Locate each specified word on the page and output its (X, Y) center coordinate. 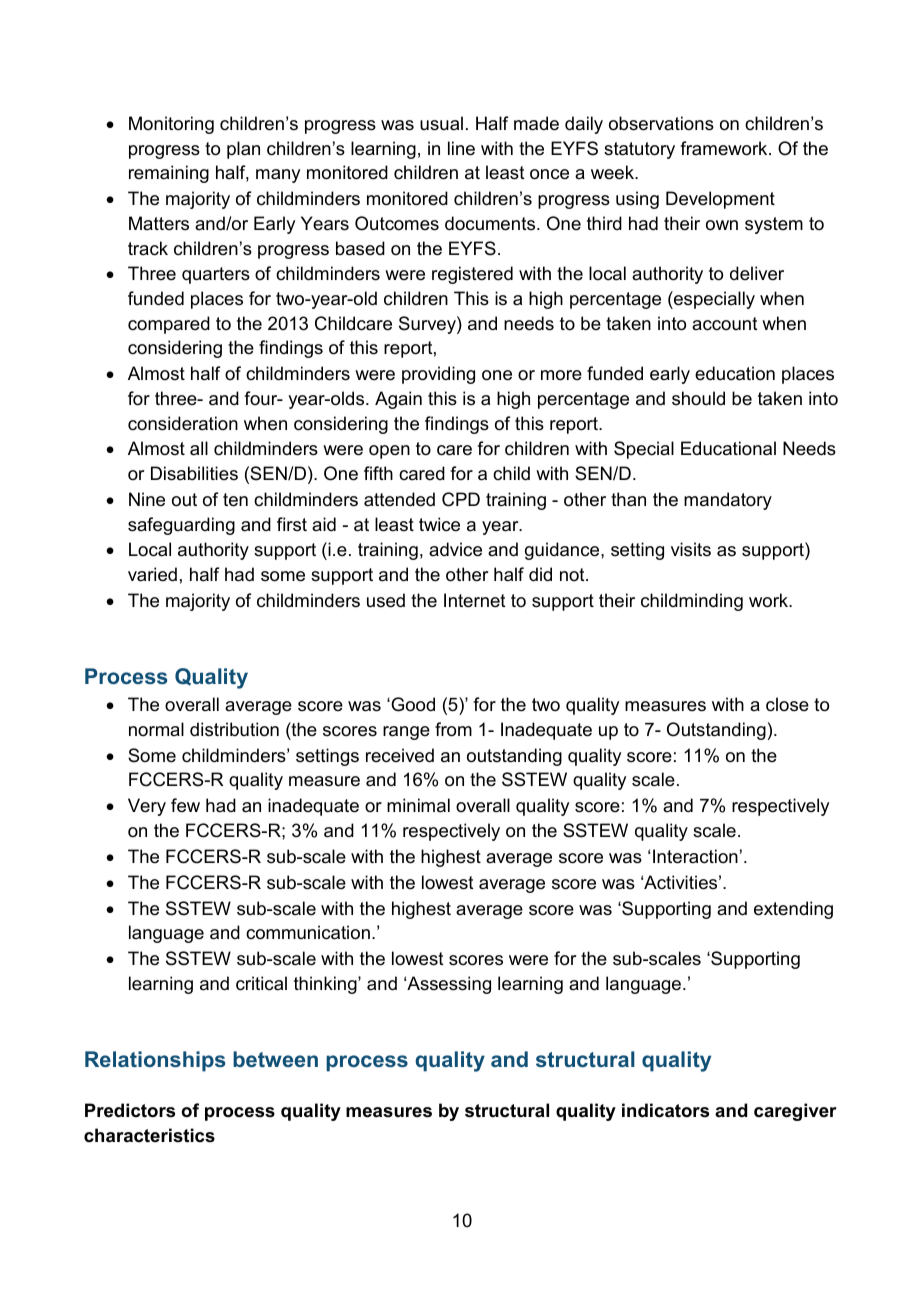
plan (243, 150)
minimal (418, 805)
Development (720, 200)
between (275, 1059)
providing (438, 375)
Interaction (695, 856)
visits (691, 549)
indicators (665, 1110)
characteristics (149, 1135)
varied (152, 574)
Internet (475, 600)
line (461, 148)
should (698, 398)
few (185, 805)
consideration (183, 423)
